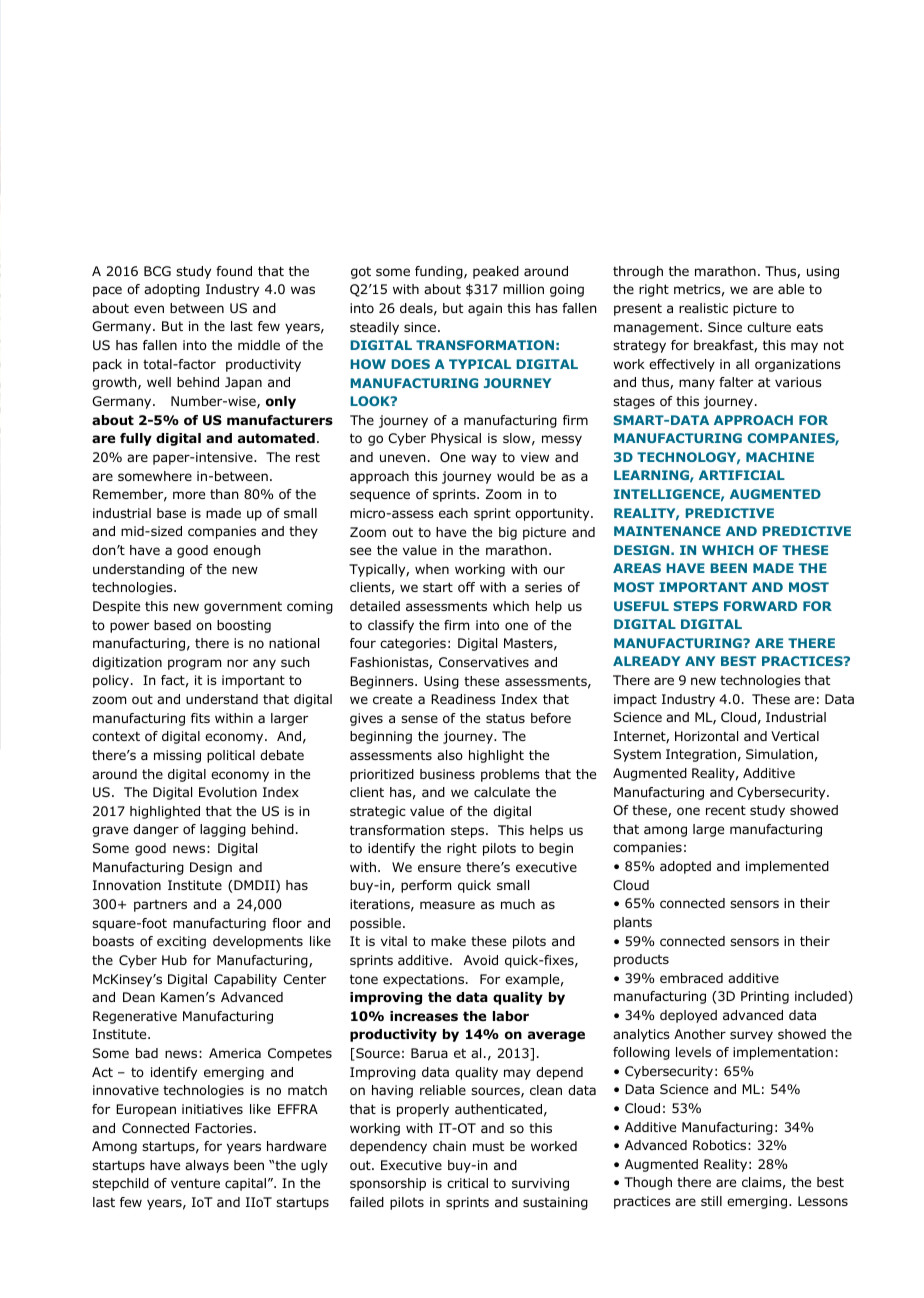 The width and height of the page is (924, 1298). I want to click on Hub, so click(174, 960).
